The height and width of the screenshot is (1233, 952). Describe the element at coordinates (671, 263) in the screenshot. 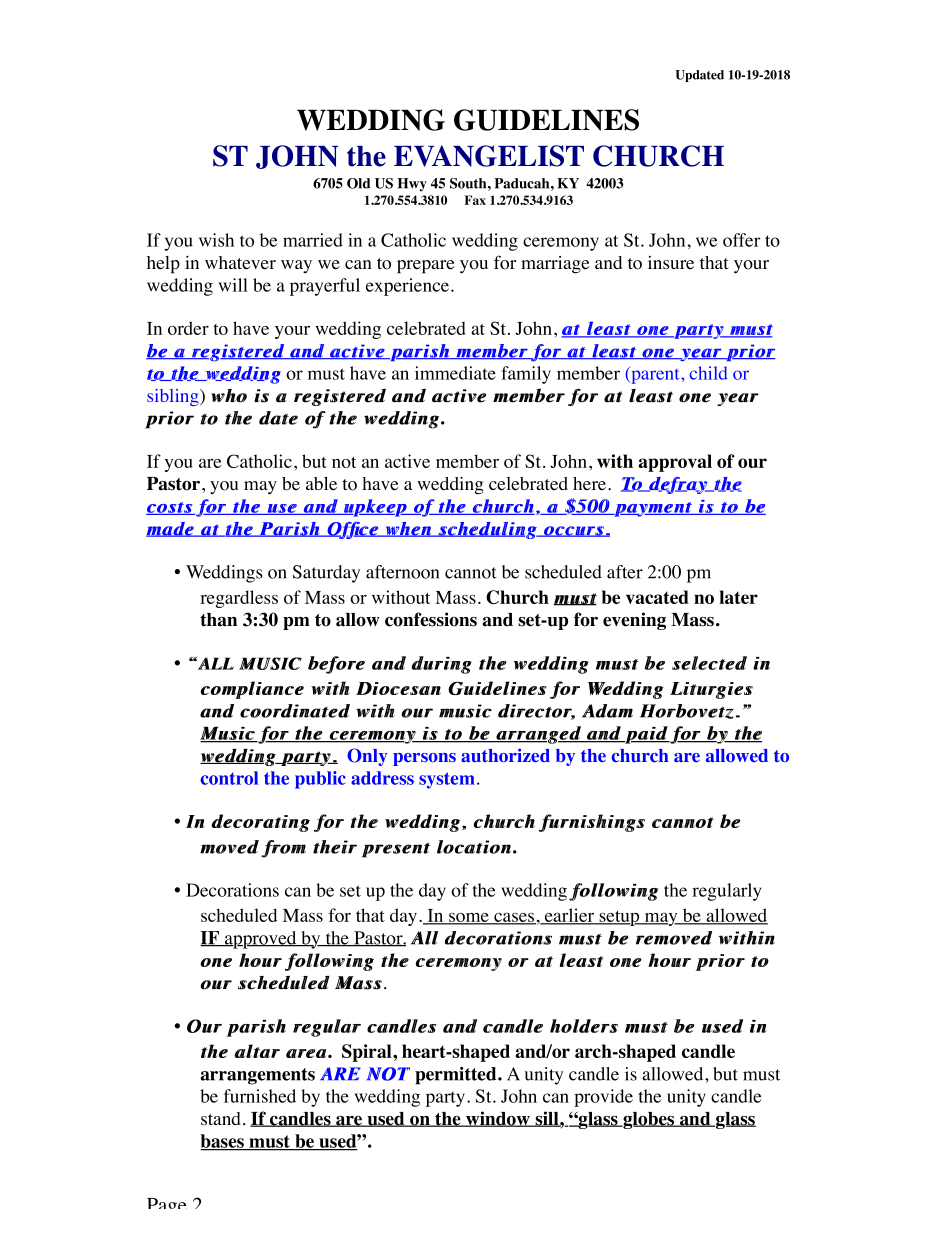

I see `insure` at that location.
